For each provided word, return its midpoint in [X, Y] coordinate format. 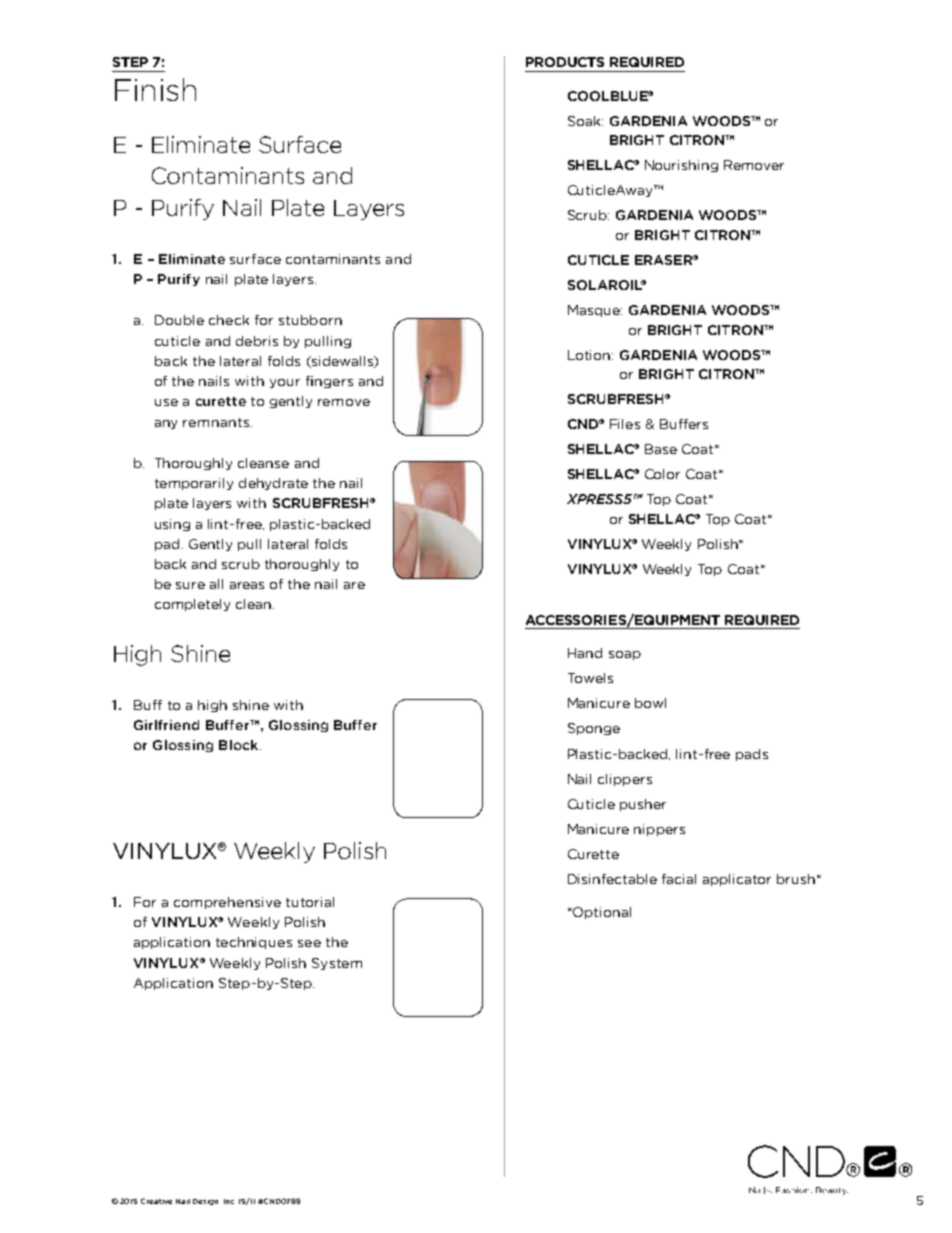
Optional [602, 913]
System [337, 964]
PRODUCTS [565, 62]
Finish [155, 89]
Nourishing [681, 166]
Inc [229, 1201]
